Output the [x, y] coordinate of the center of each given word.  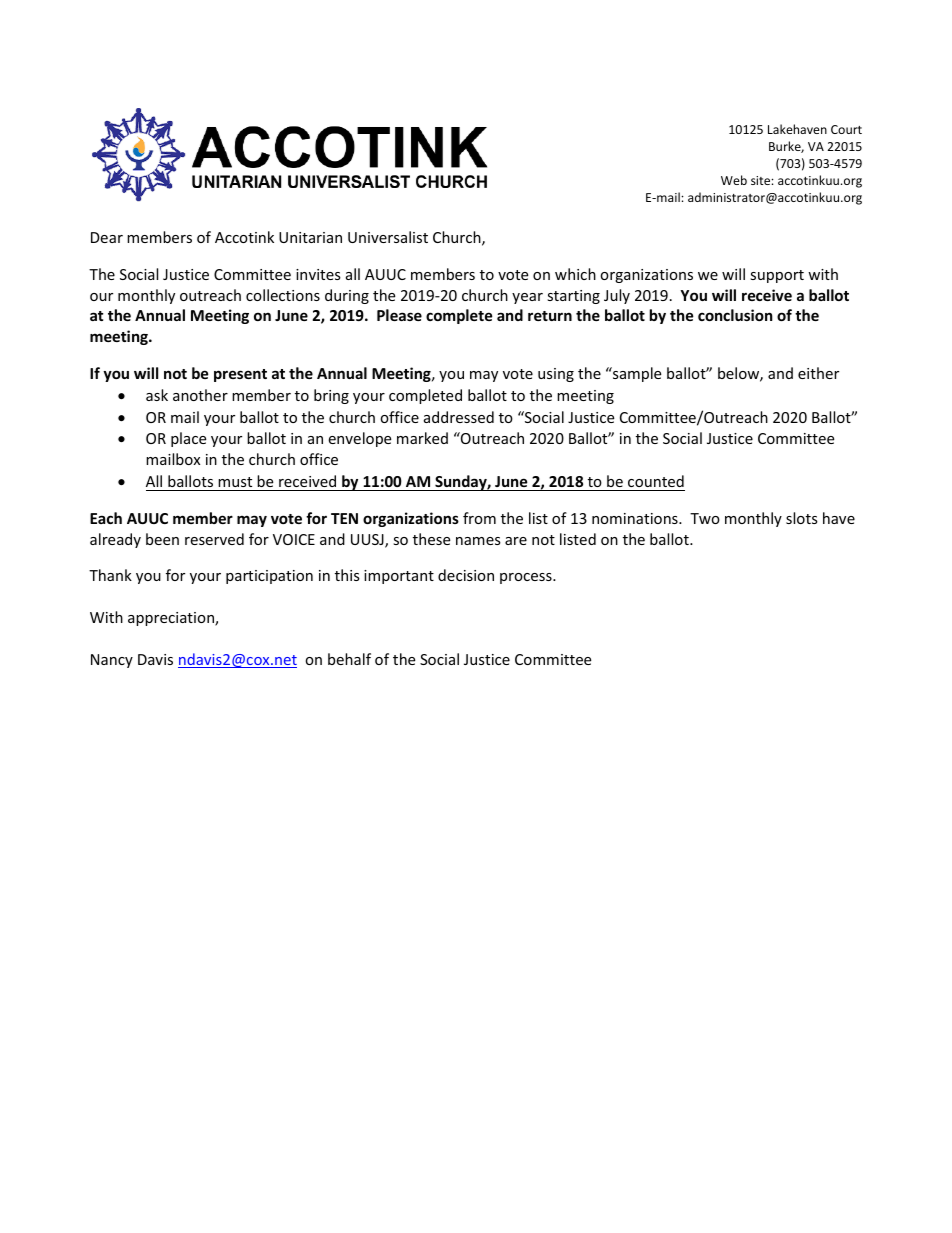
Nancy [112, 661]
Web [734, 180]
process [527, 578]
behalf [349, 659]
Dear [107, 237]
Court [846, 129]
